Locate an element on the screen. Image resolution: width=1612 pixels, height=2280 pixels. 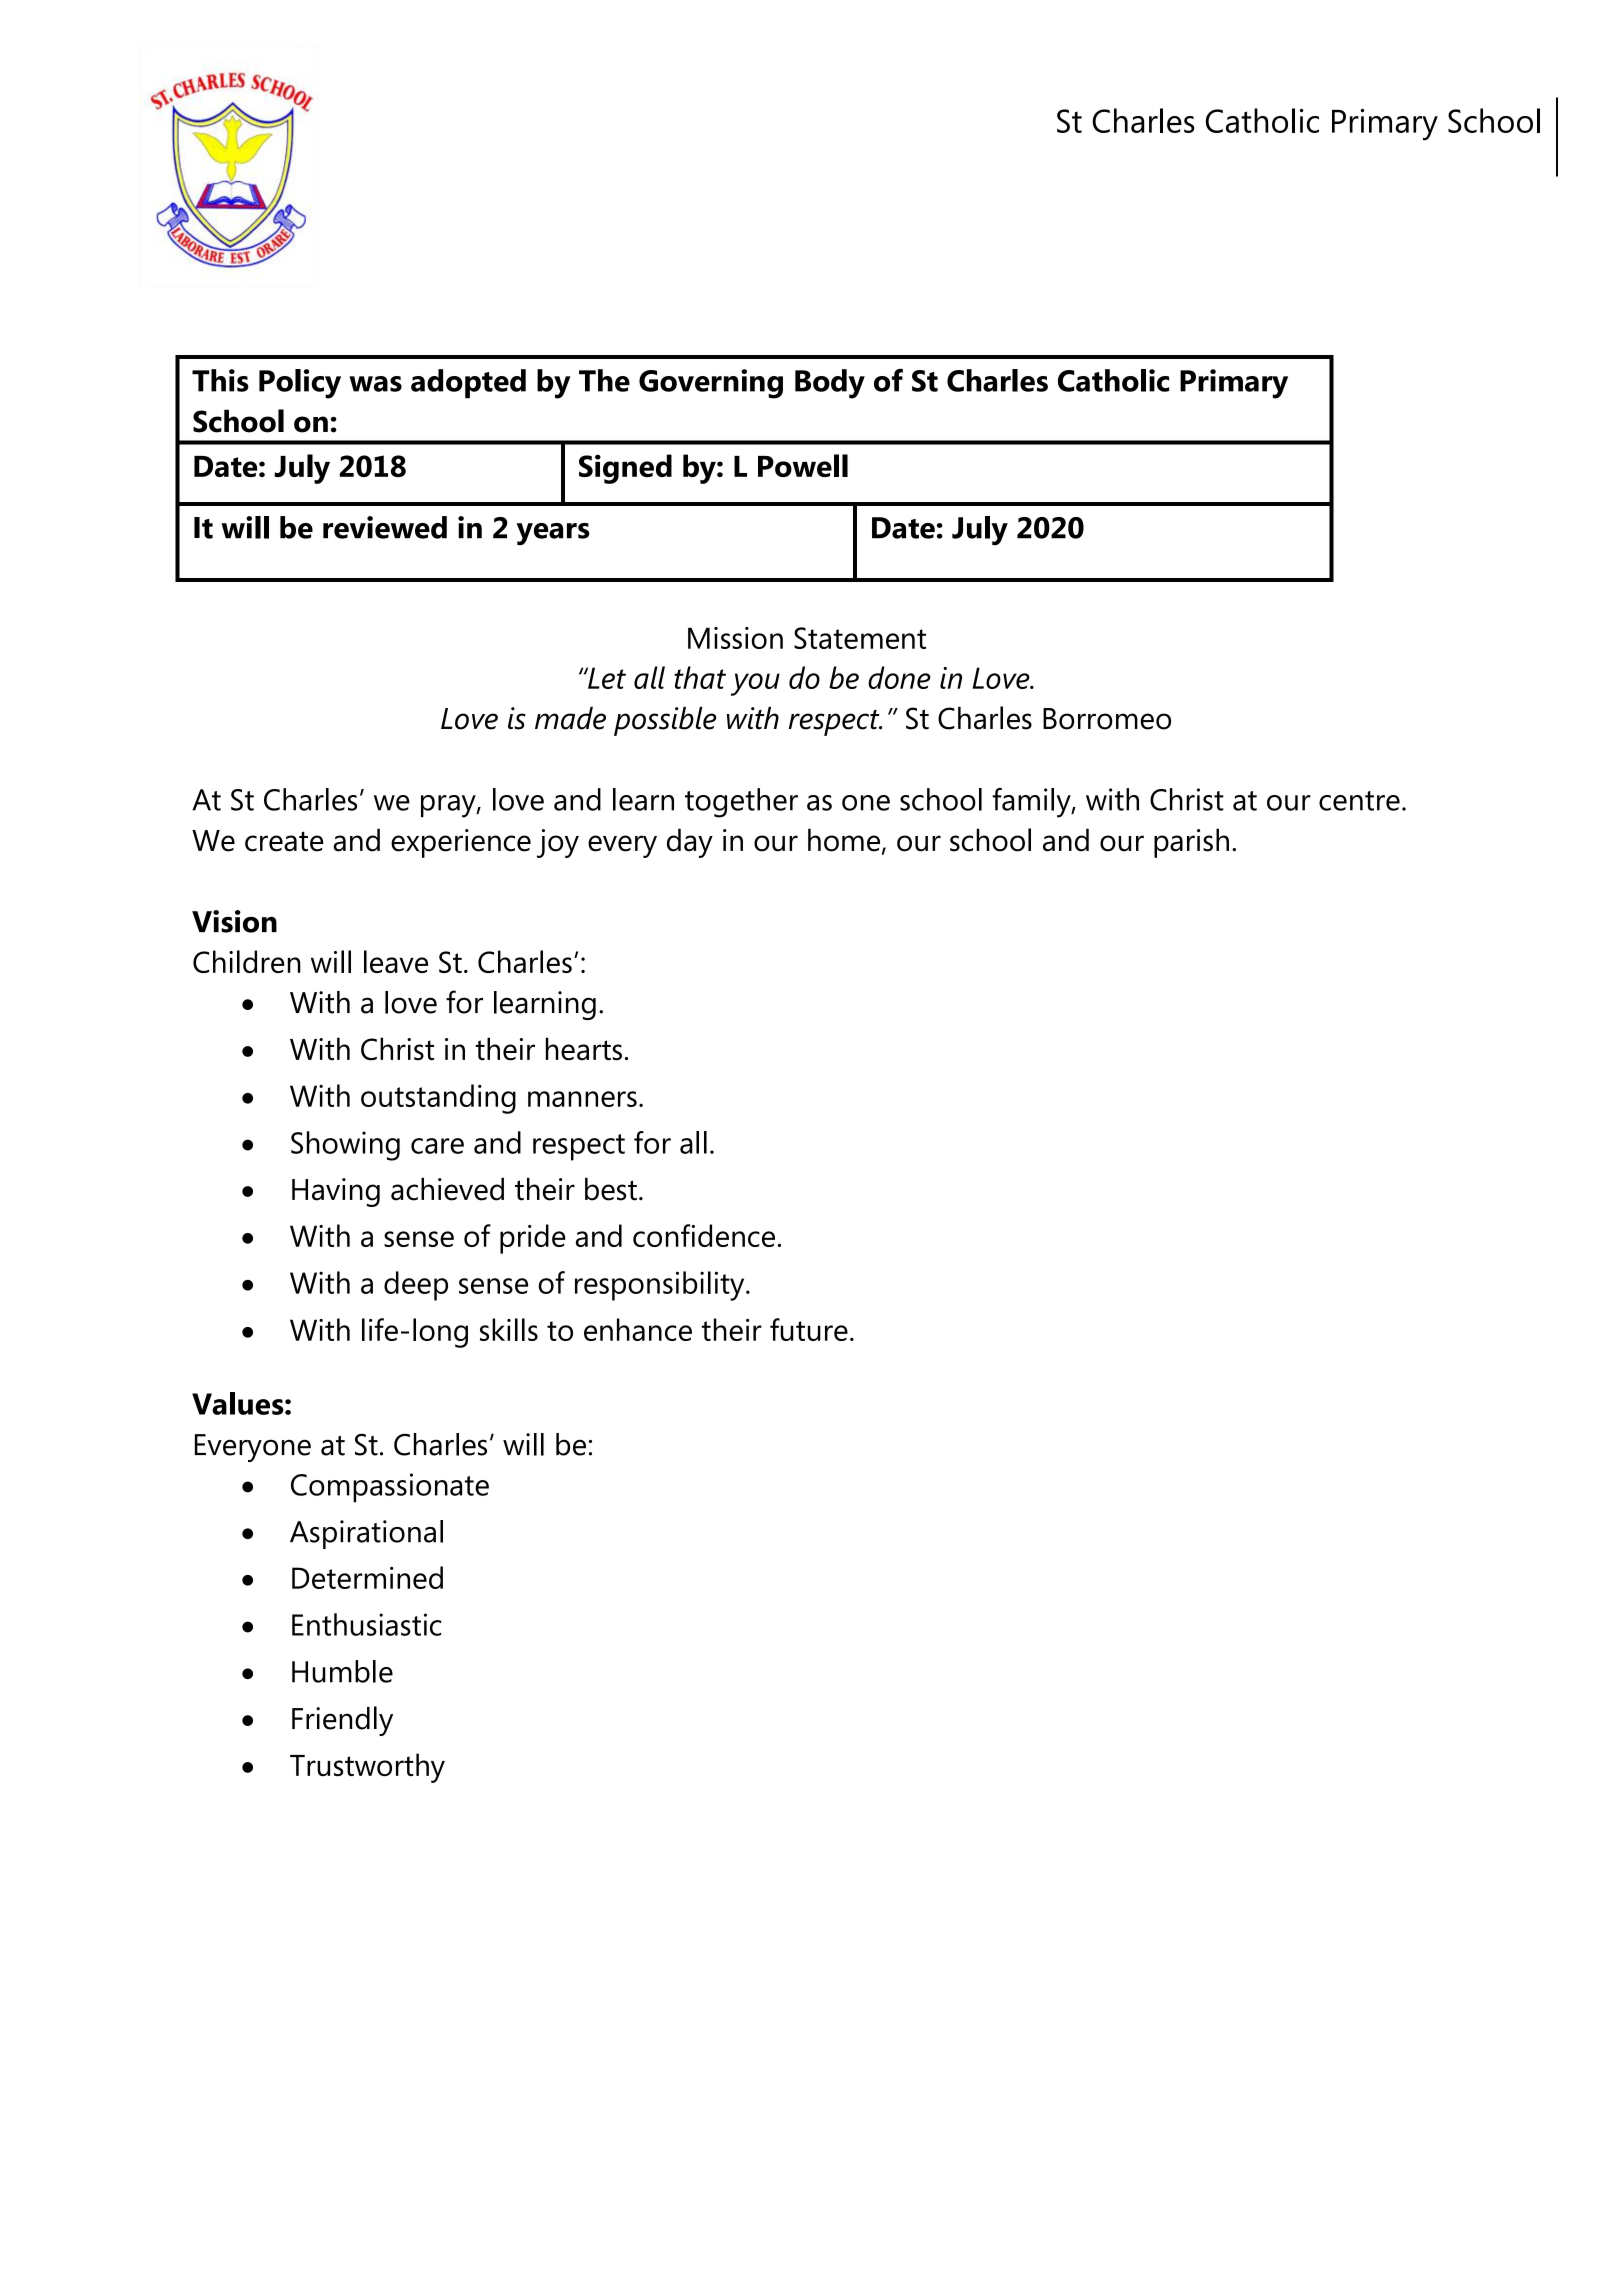
was is located at coordinates (375, 384).
